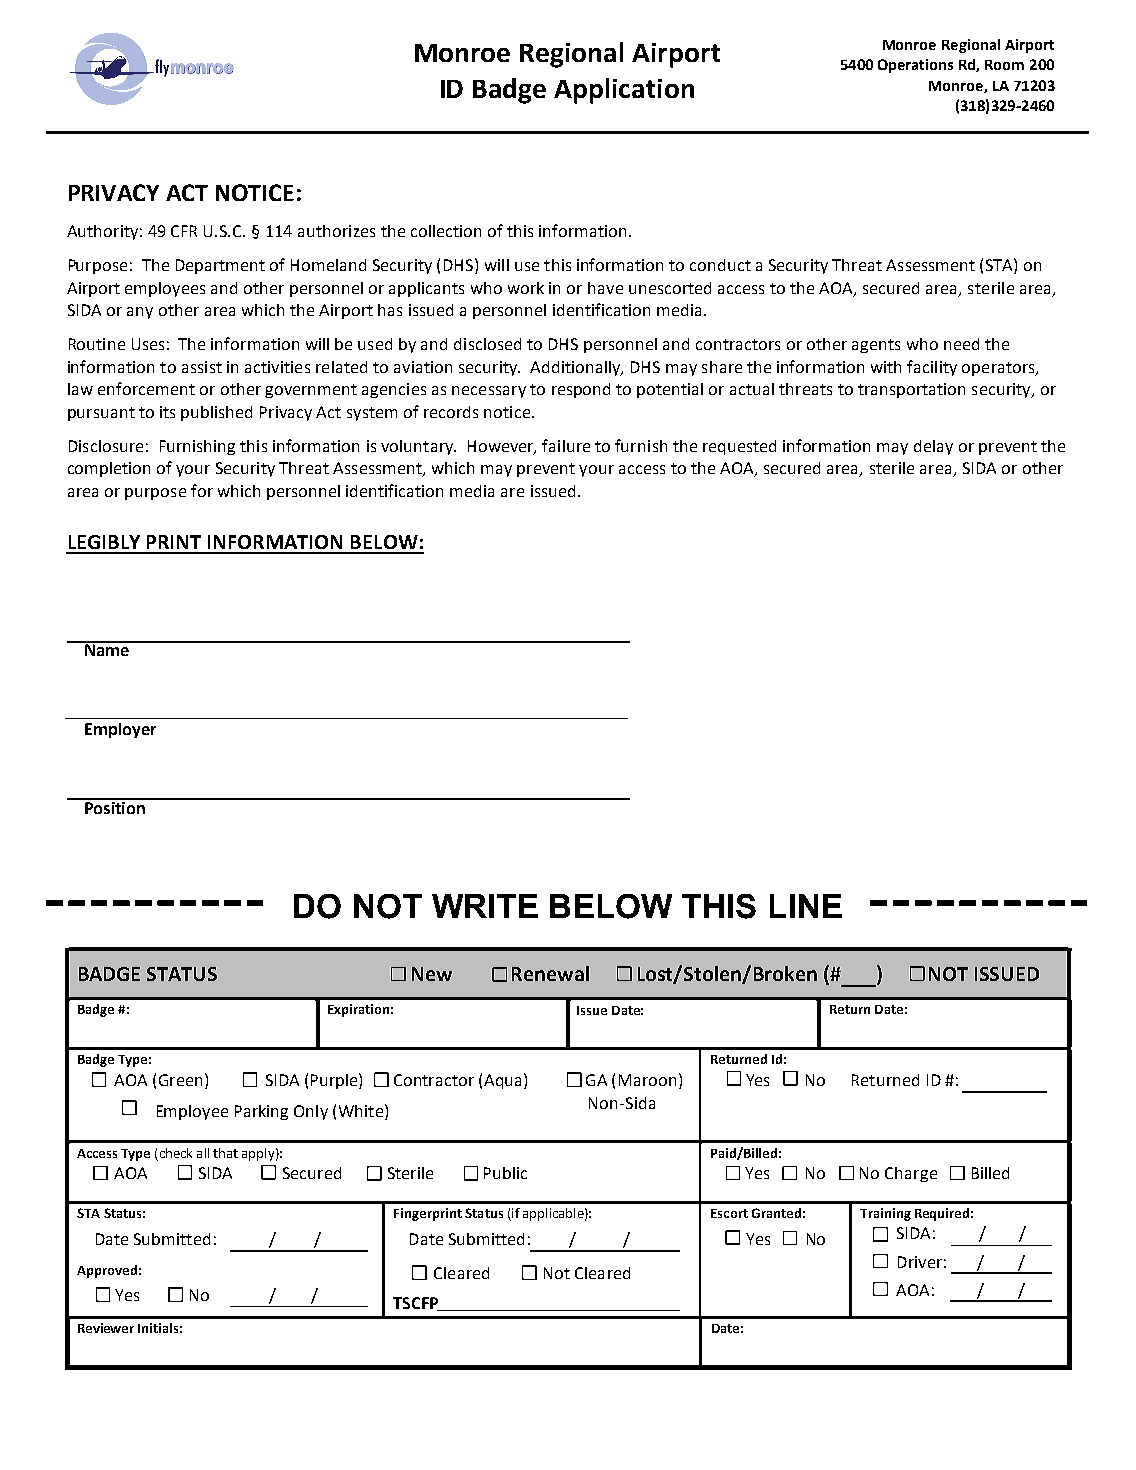  I want to click on Operations, so click(915, 66).
